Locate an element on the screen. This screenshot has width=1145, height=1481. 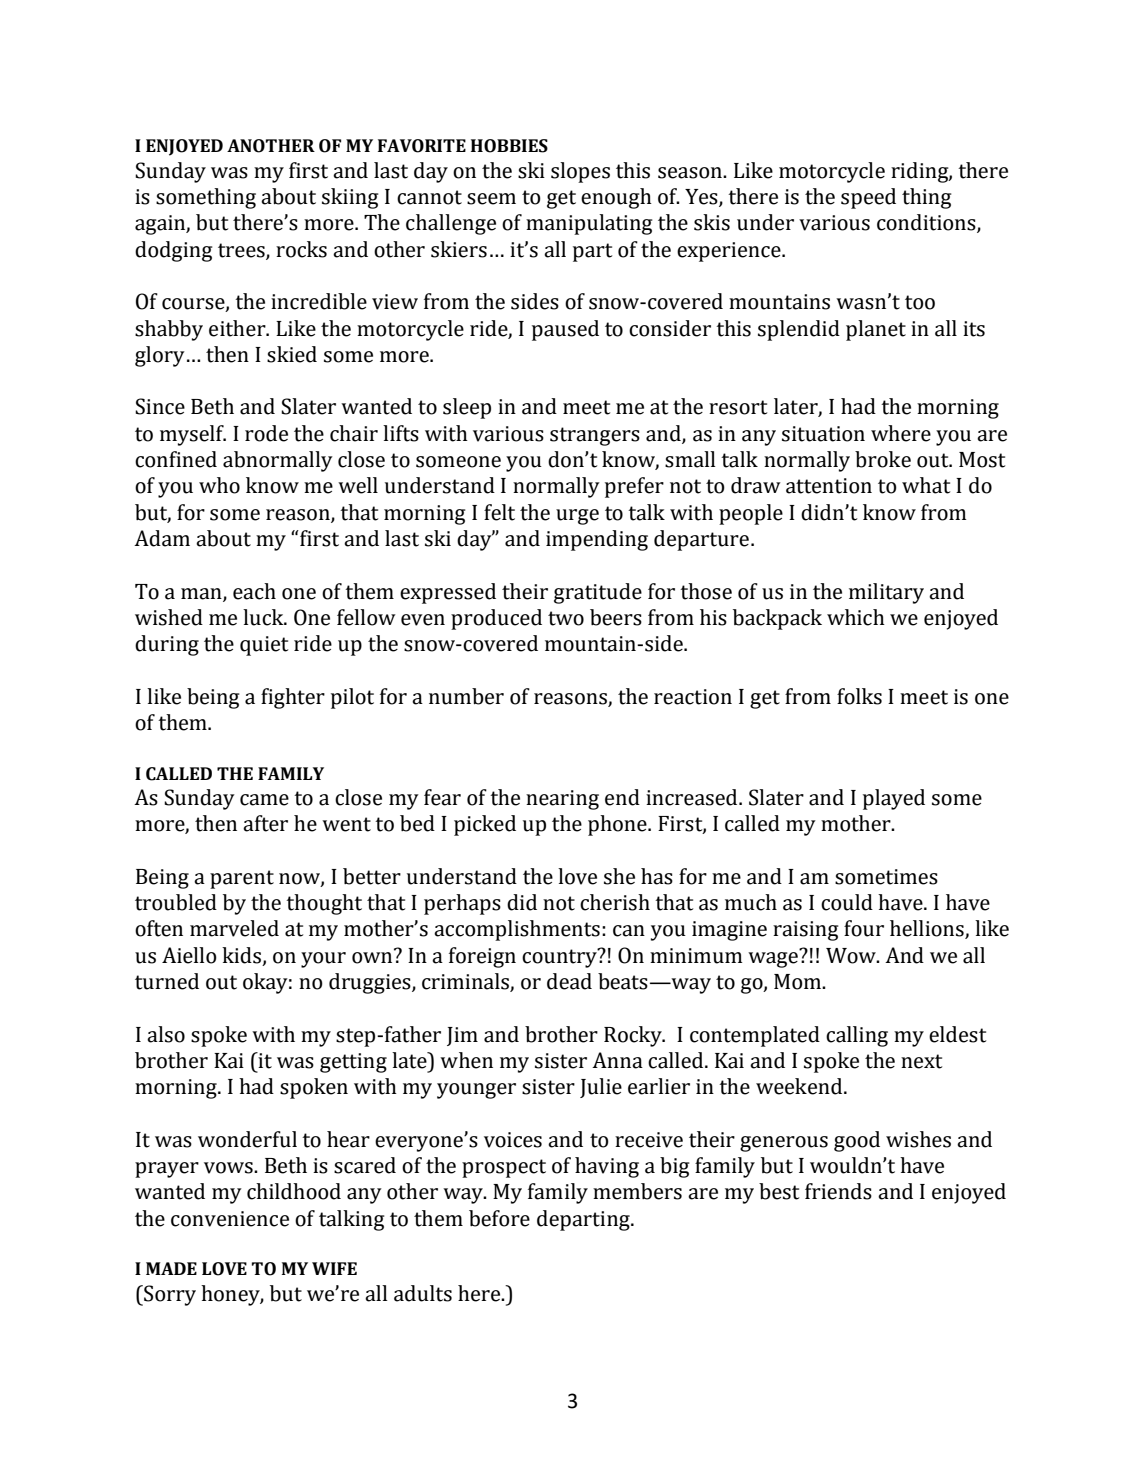
skiing is located at coordinates (350, 198).
